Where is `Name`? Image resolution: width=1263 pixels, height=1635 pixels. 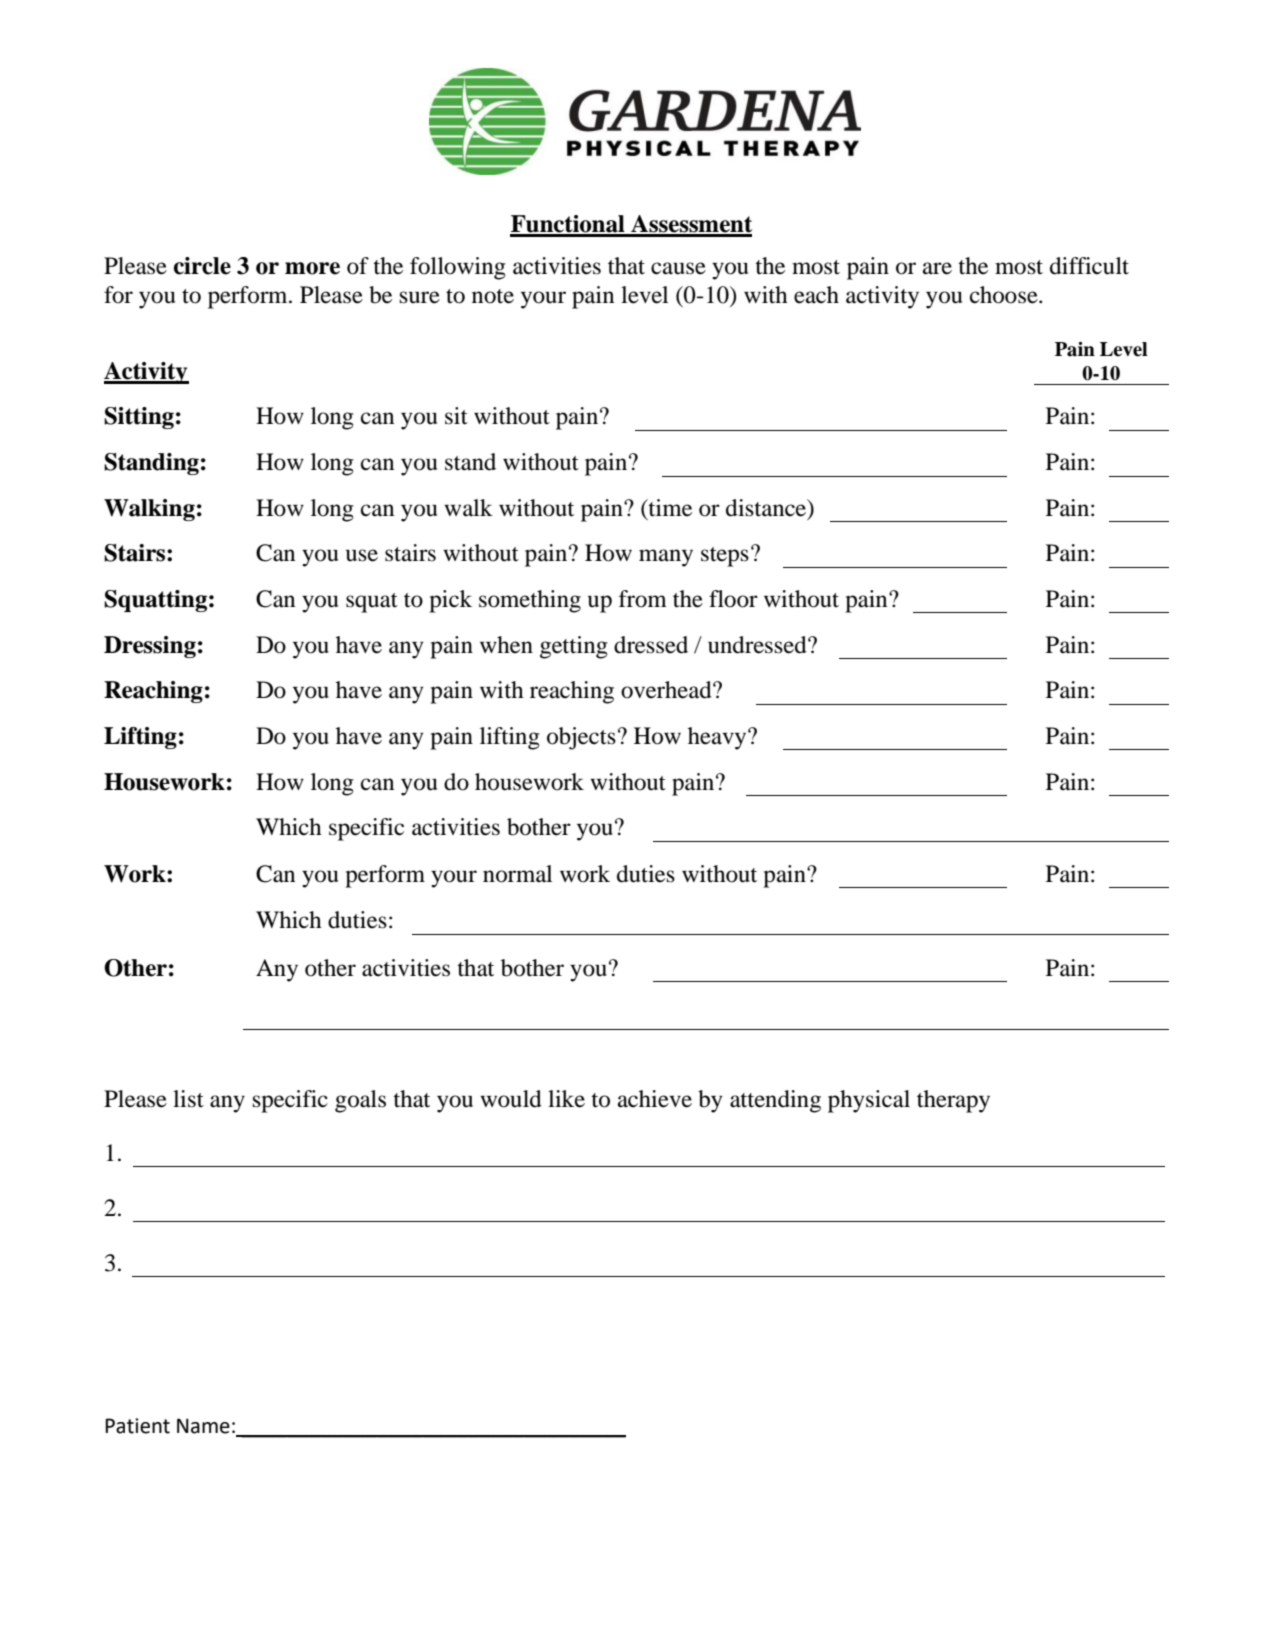 Name is located at coordinates (203, 1426).
